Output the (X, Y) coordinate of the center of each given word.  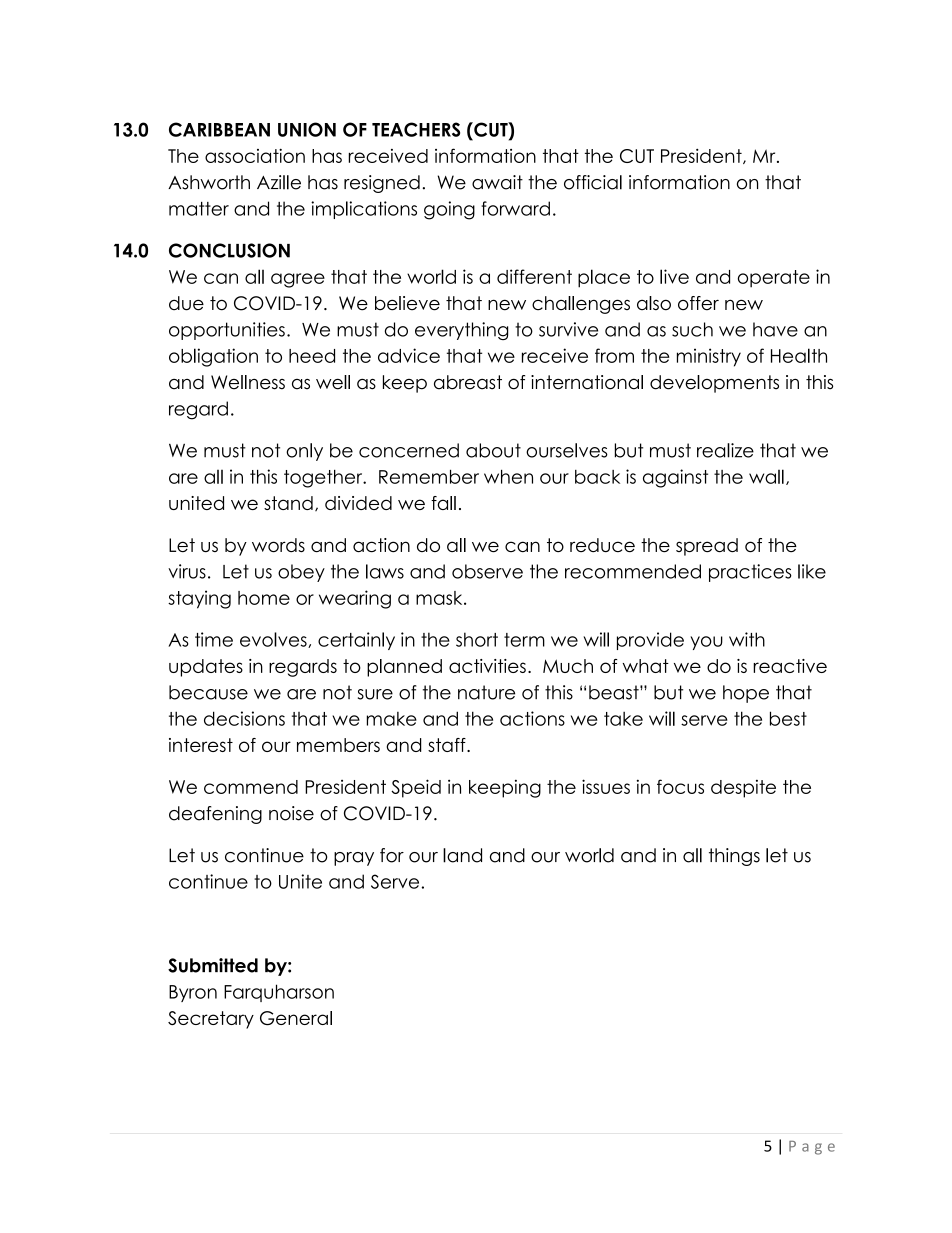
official (593, 182)
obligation (213, 357)
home (264, 598)
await (497, 182)
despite (743, 789)
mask (440, 598)
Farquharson (279, 993)
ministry (709, 357)
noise (291, 813)
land (462, 855)
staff (448, 745)
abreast (468, 382)
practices (750, 573)
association (255, 155)
